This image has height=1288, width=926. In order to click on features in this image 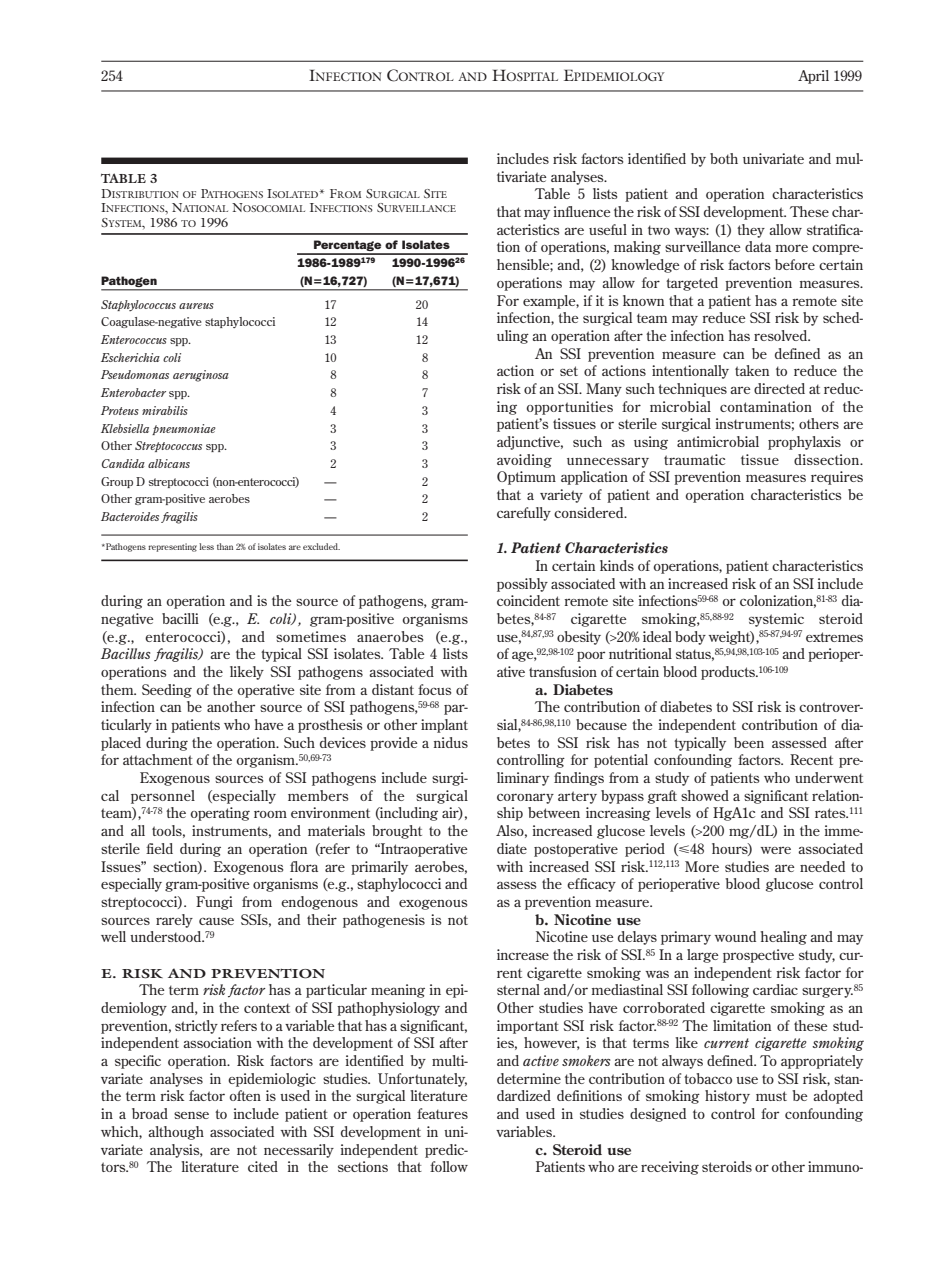, I will do `click(442, 1113)`.
